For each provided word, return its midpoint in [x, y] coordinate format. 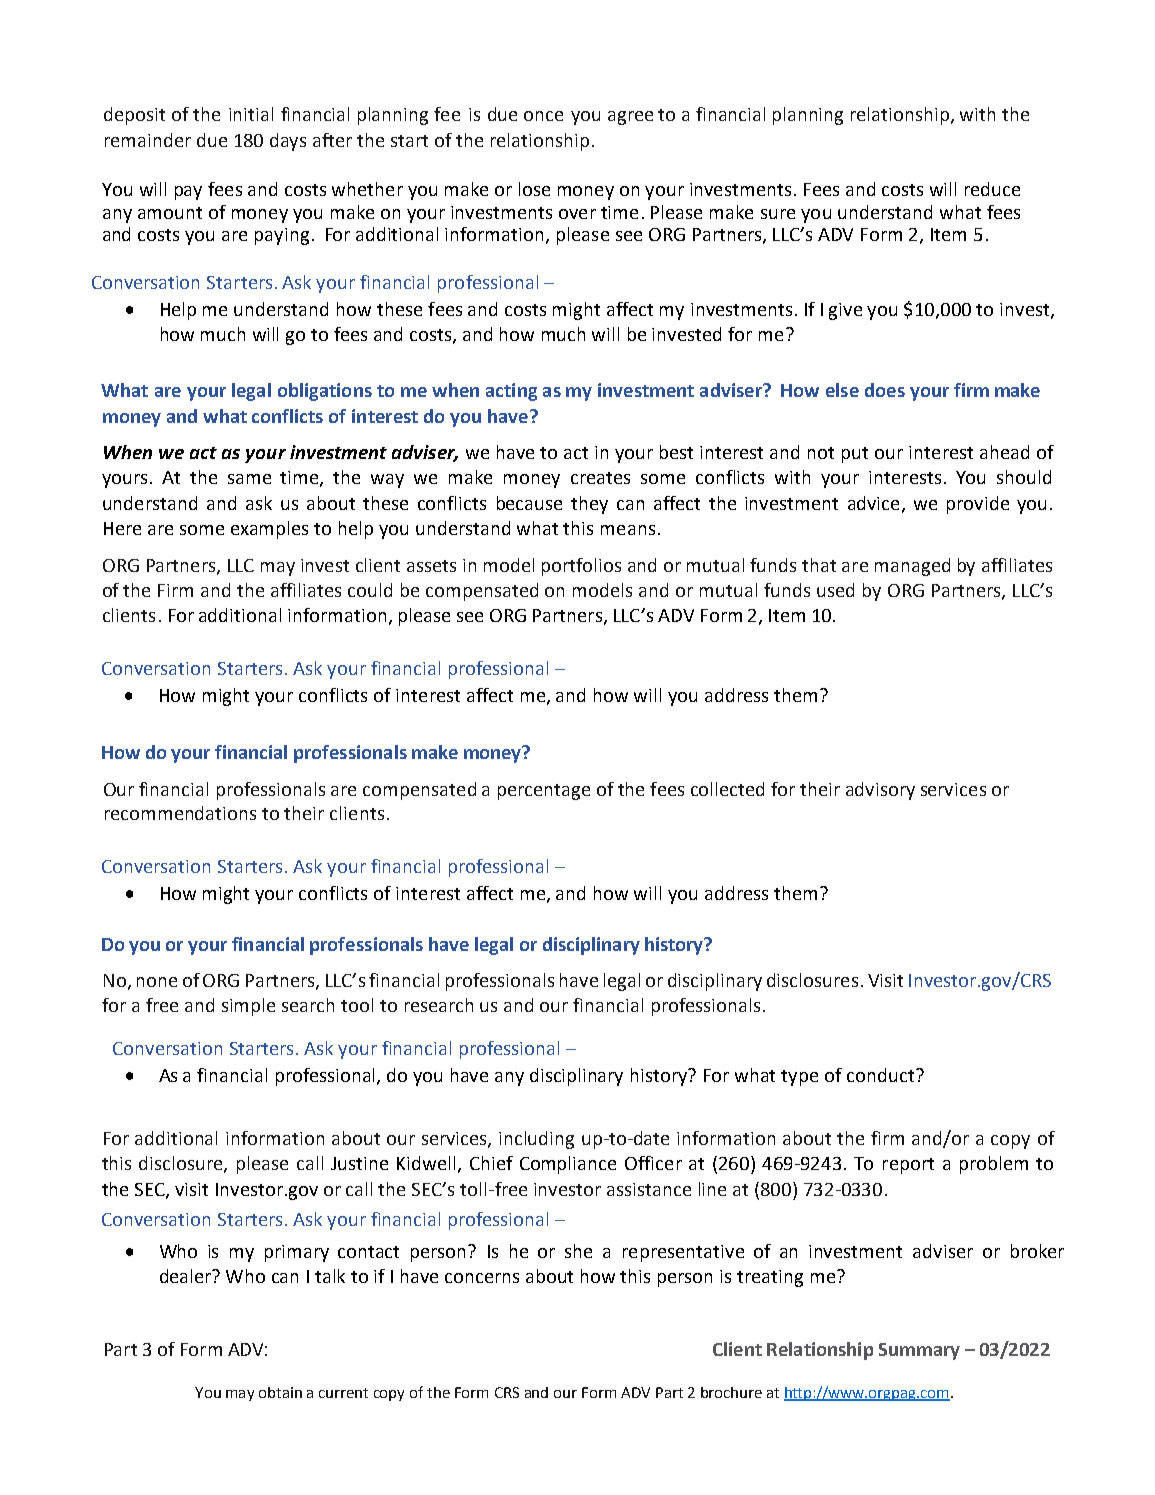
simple [248, 1007]
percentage [544, 792]
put [855, 455]
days [288, 142]
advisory [880, 791]
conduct [880, 1075]
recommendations [180, 813]
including [536, 1140]
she [578, 1251]
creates [600, 478]
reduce [992, 189]
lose [534, 189]
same [249, 479]
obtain [280, 1392]
